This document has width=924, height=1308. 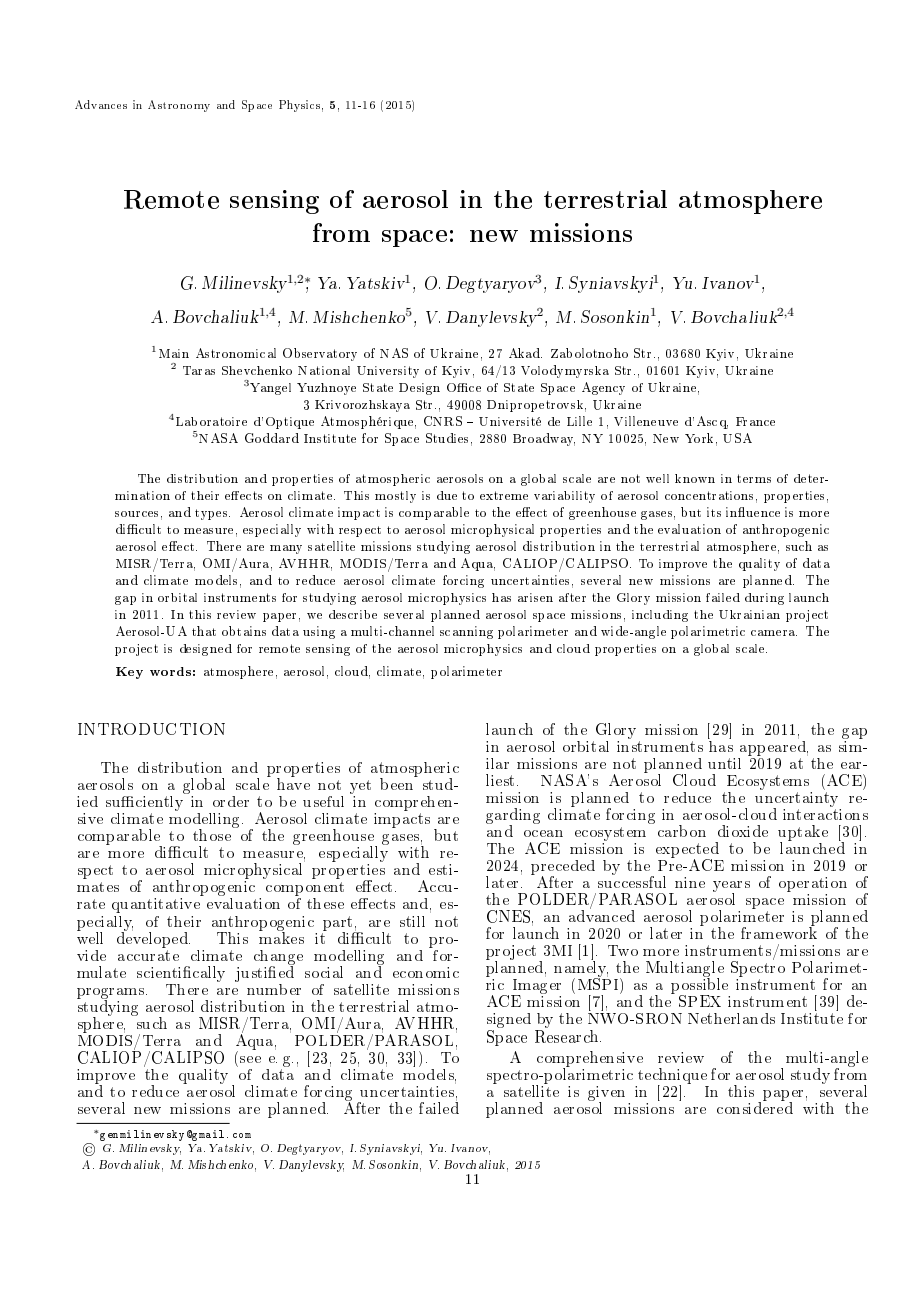 What do you see at coordinates (568, 1035) in the document?
I see `Research` at bounding box center [568, 1035].
